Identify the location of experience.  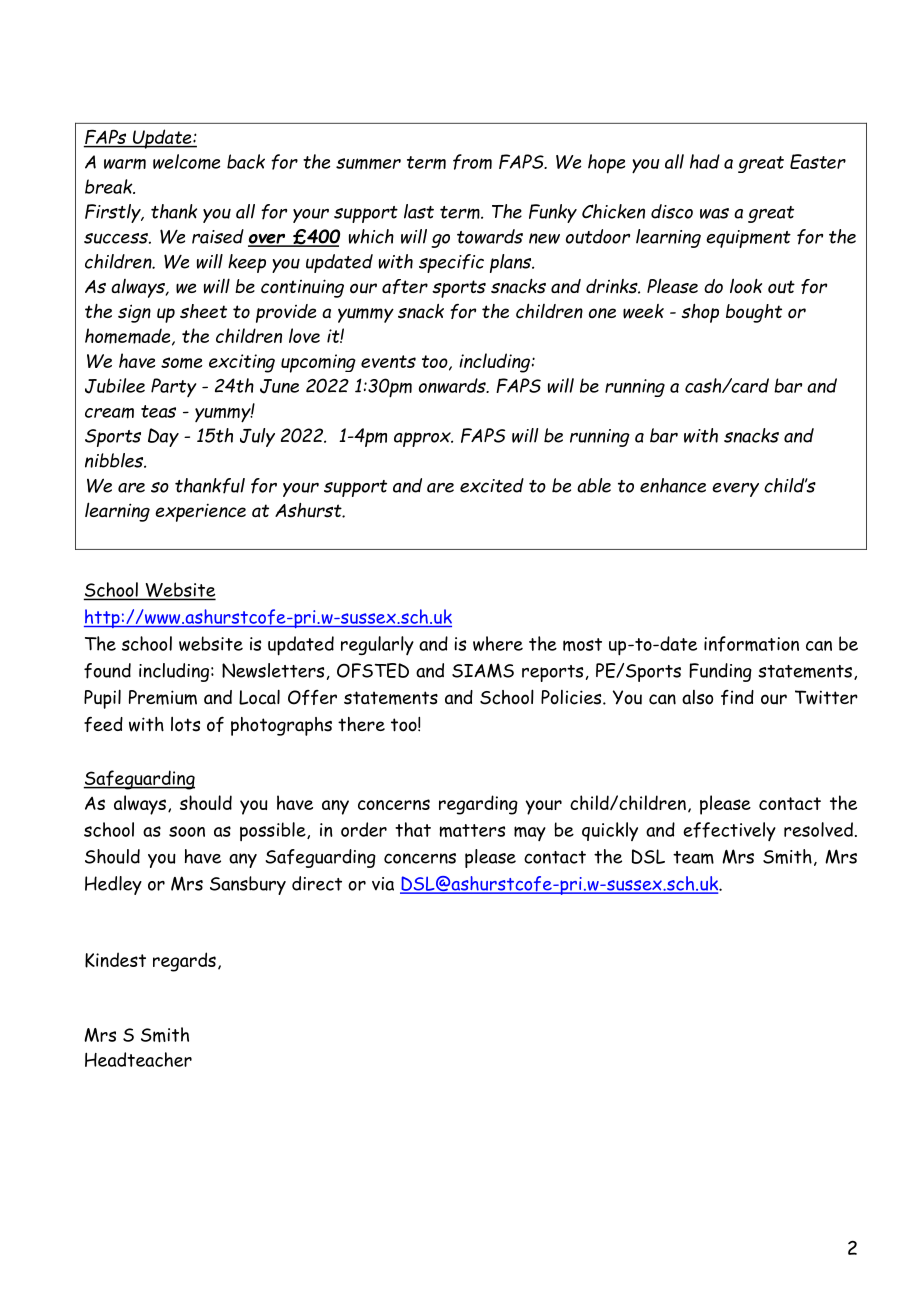
(200, 512).
